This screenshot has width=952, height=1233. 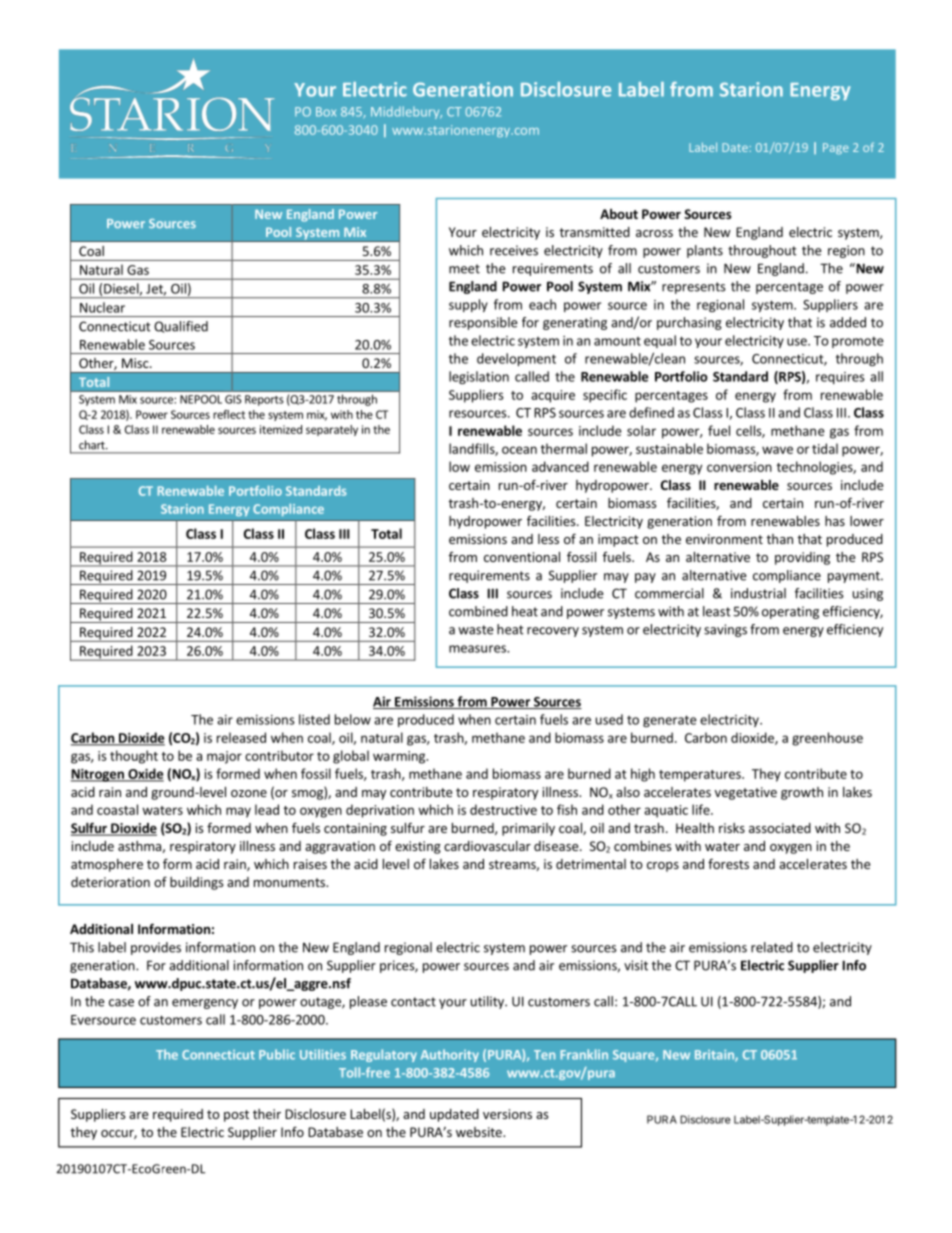 I want to click on Franklin, so click(x=584, y=1054).
